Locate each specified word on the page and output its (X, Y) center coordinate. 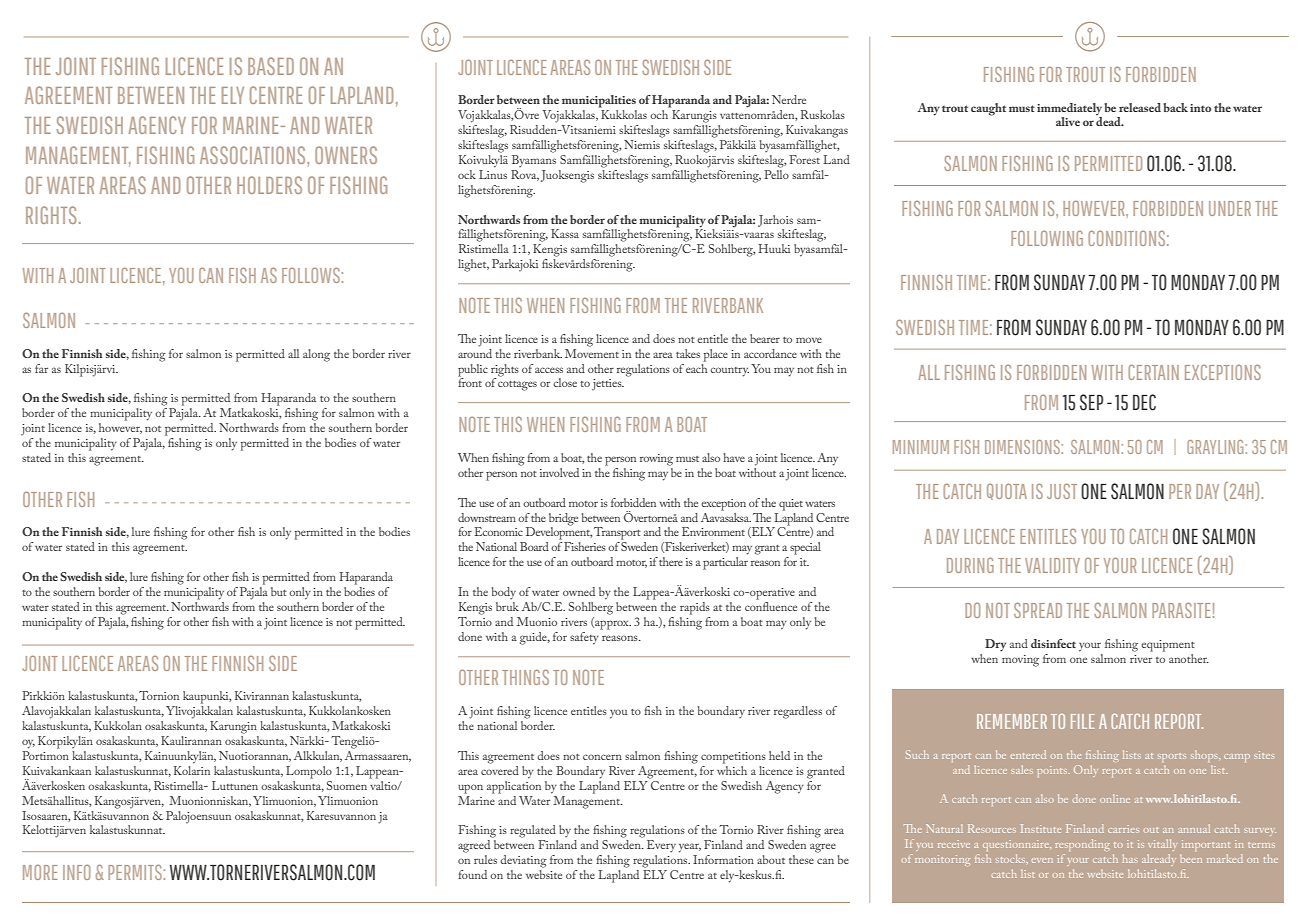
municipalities (599, 101)
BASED (271, 66)
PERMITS (135, 872)
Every (661, 846)
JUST (1062, 491)
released (1140, 107)
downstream (487, 517)
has (1130, 858)
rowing (656, 460)
